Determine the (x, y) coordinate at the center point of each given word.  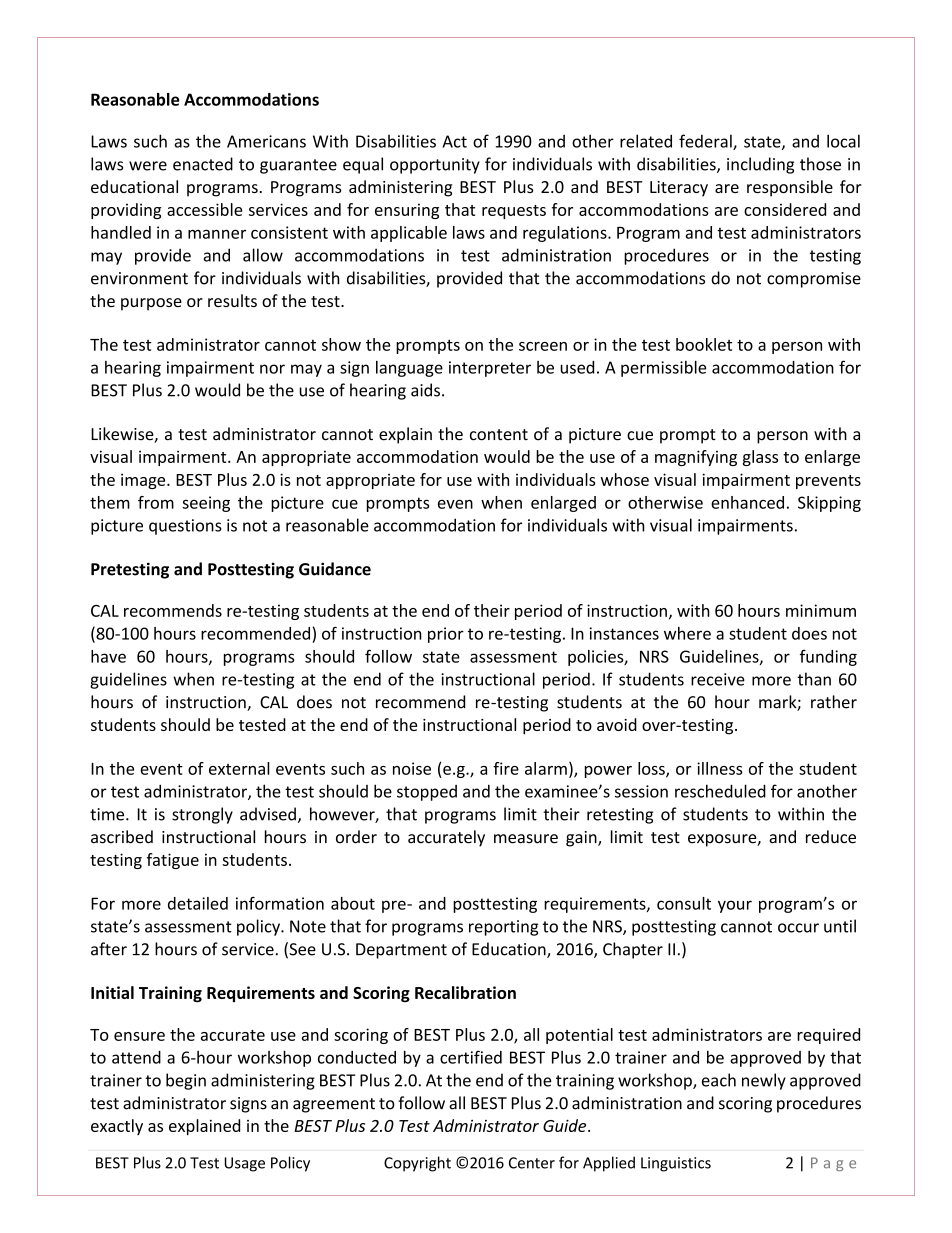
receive (718, 679)
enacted (203, 164)
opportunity (435, 166)
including (760, 165)
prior (446, 635)
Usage (244, 1164)
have (108, 656)
